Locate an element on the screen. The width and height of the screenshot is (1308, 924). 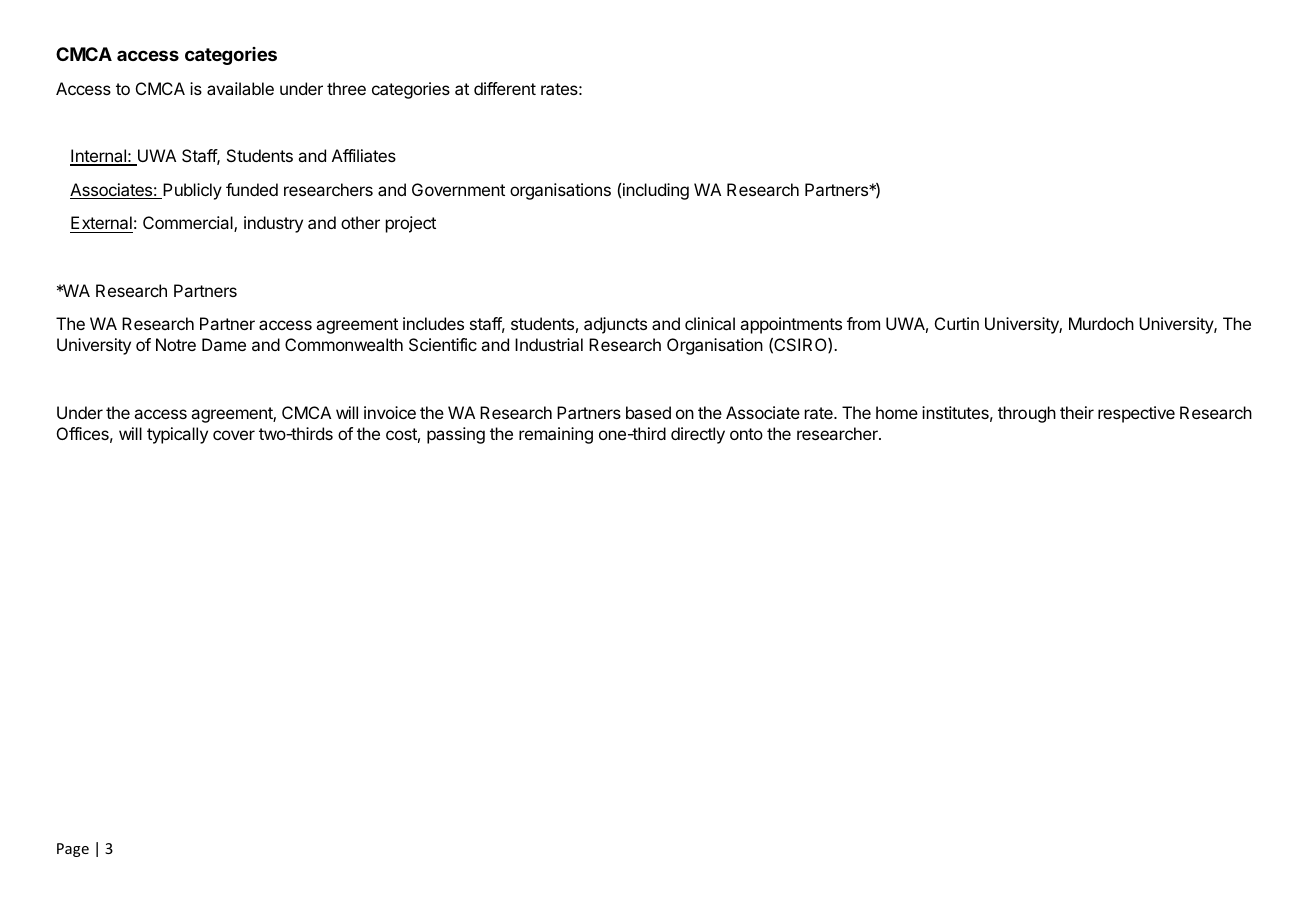
remaining is located at coordinates (556, 435).
